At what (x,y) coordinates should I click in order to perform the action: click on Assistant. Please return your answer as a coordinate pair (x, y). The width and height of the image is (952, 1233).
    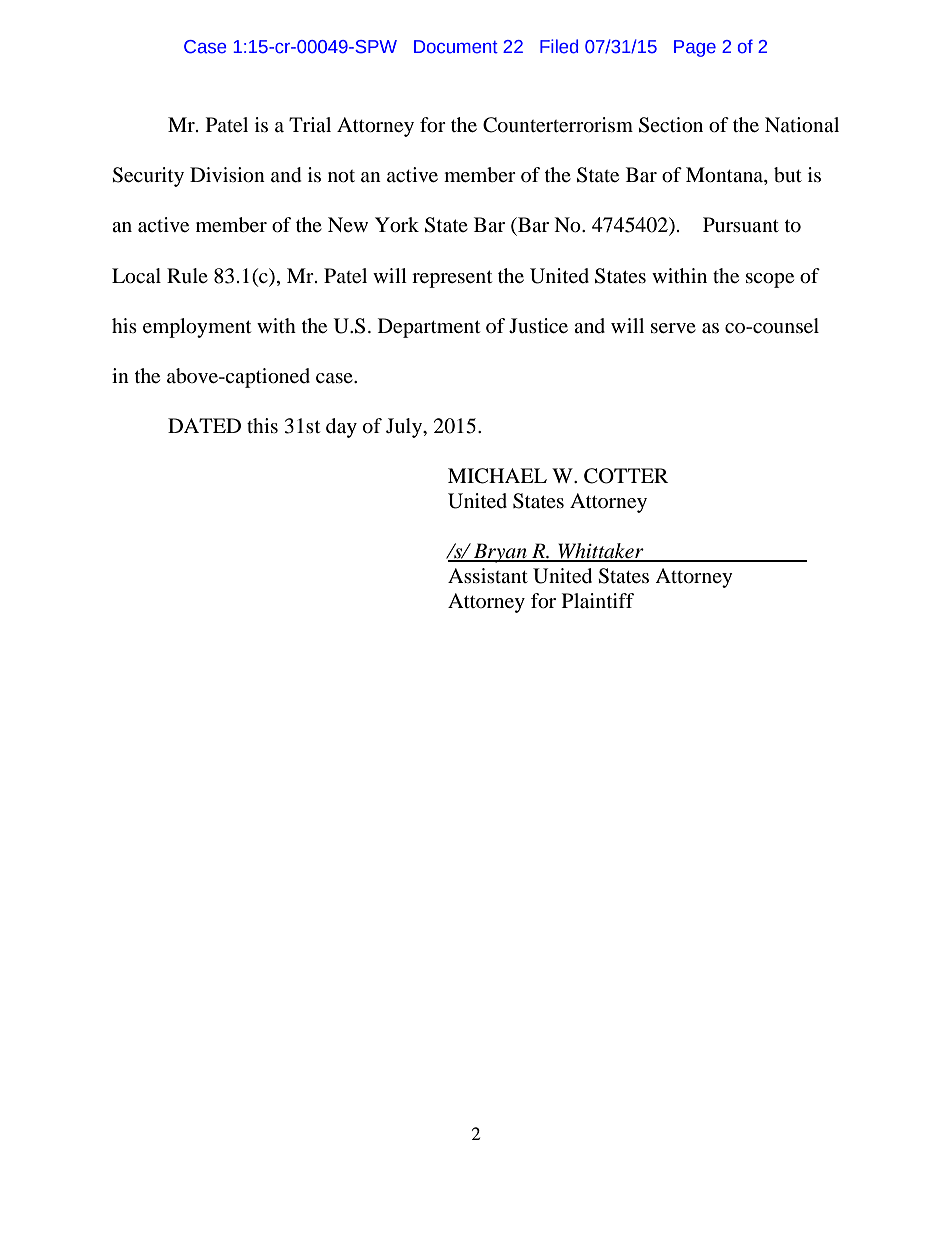
    Looking at the image, I should click on (488, 575).
